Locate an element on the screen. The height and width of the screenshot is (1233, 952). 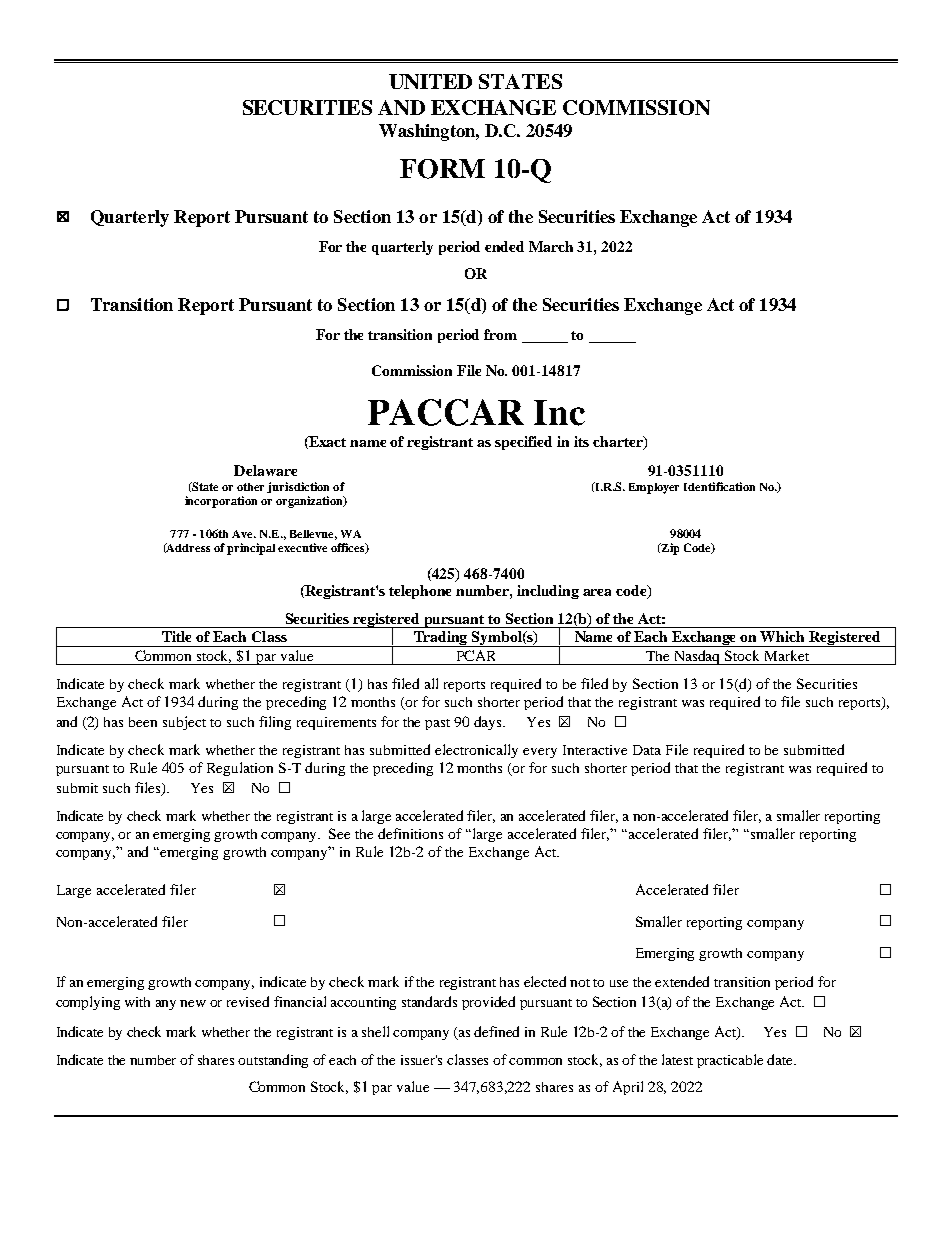
past is located at coordinates (437, 724).
